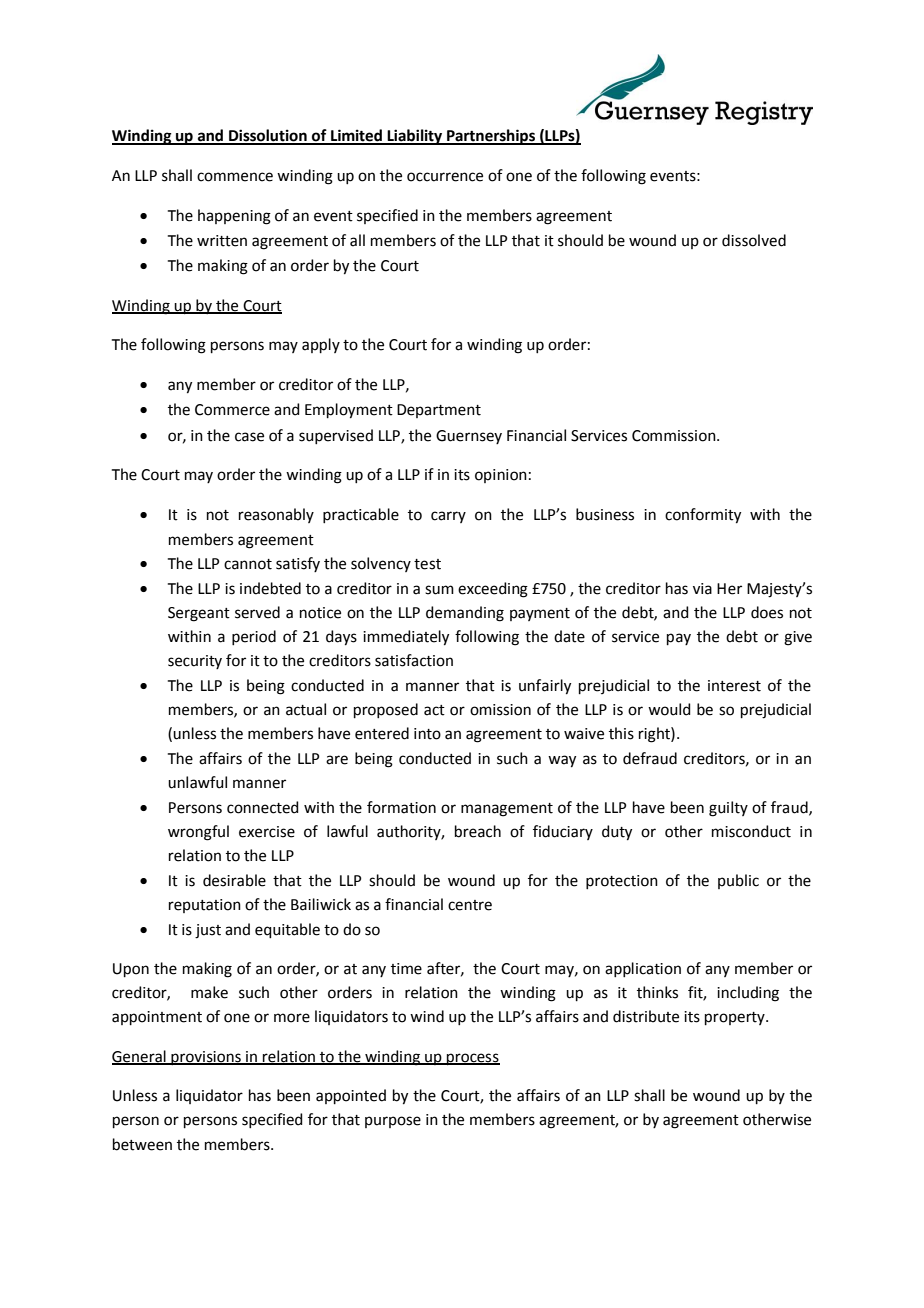  I want to click on commence, so click(235, 177).
